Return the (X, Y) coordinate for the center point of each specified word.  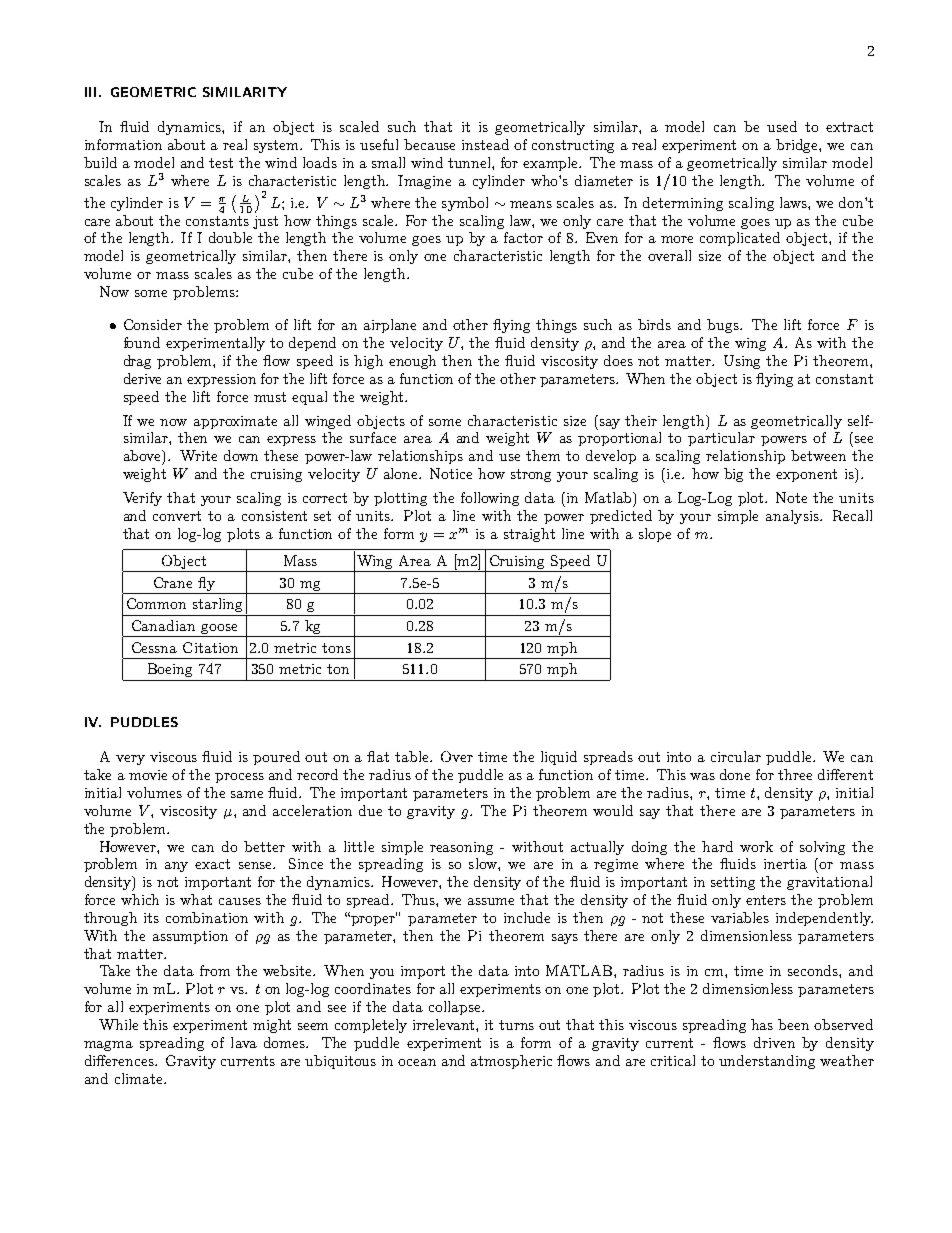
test (221, 163)
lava (244, 1042)
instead (485, 144)
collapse (456, 1008)
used (782, 126)
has (762, 1024)
